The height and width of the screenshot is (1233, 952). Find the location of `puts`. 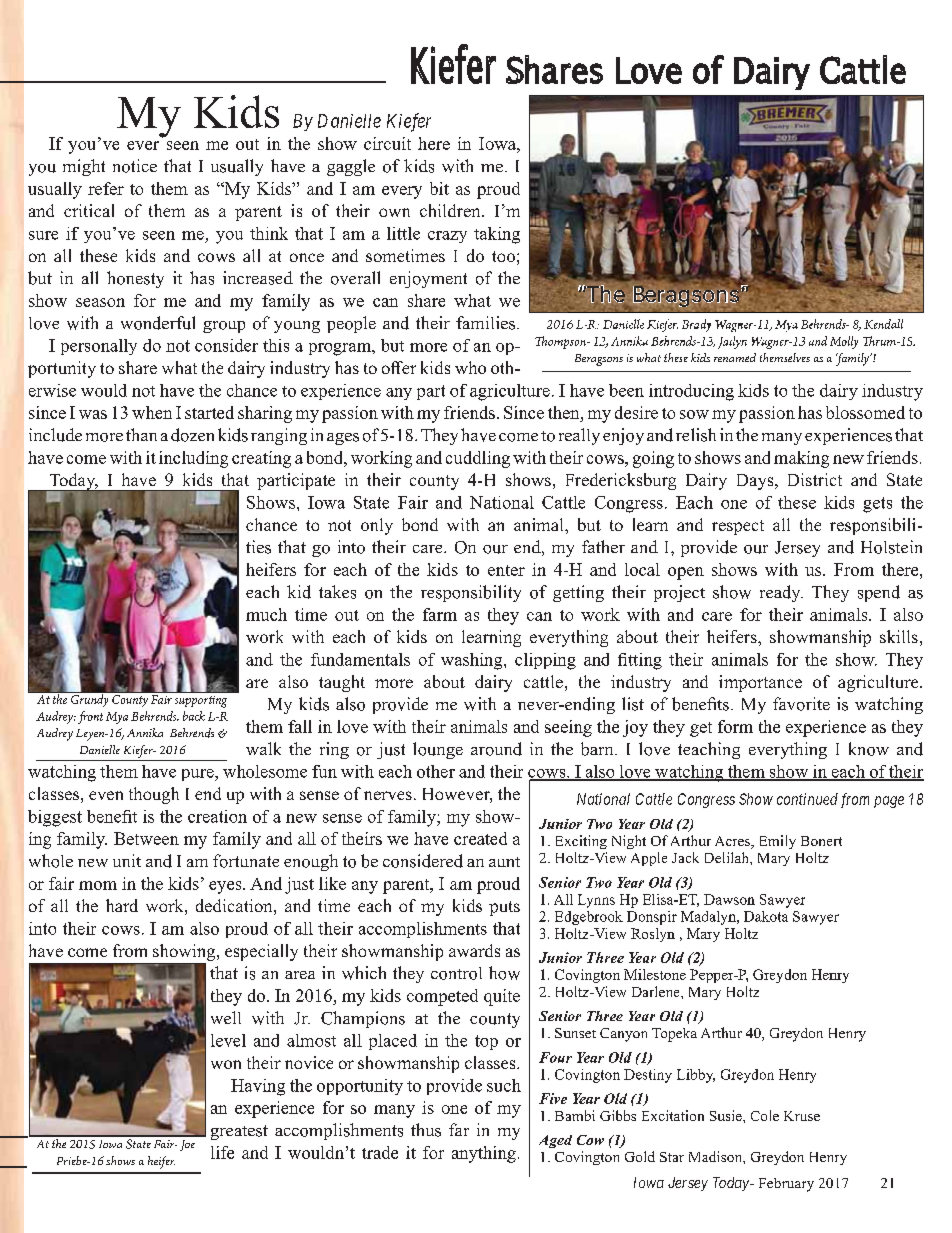

puts is located at coordinates (504, 908).
